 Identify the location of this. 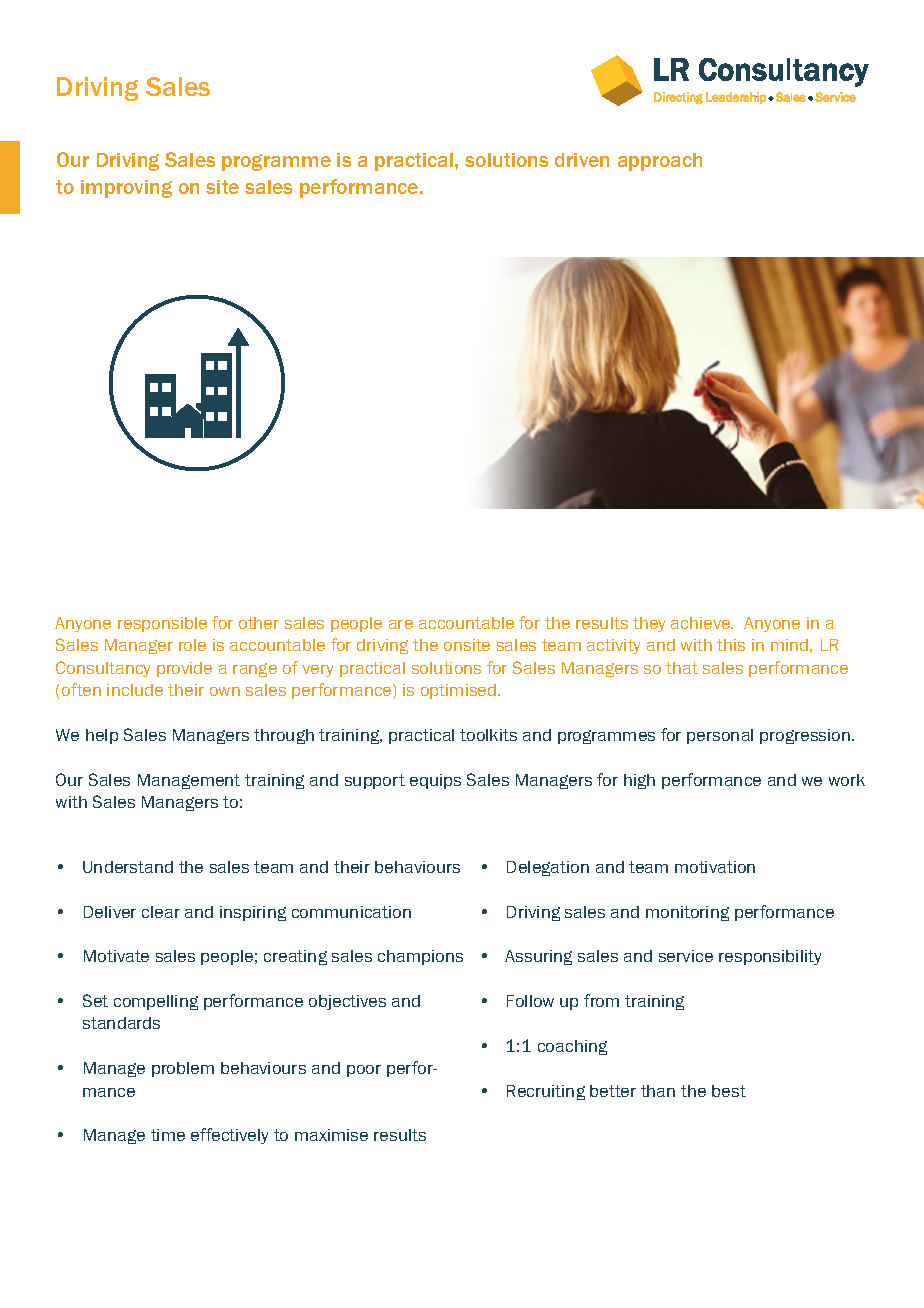
(731, 645).
